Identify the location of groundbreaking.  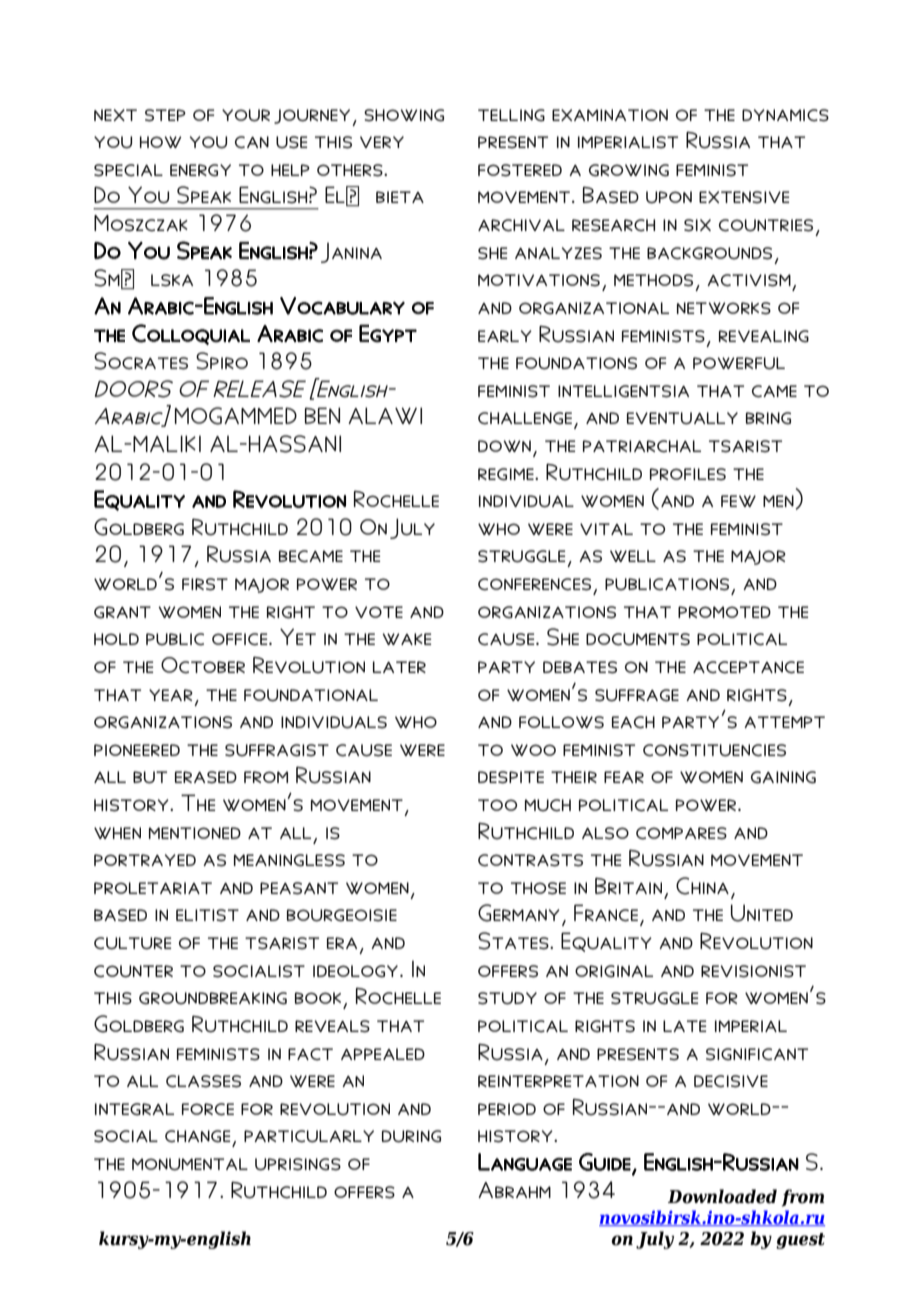
(213, 998).
